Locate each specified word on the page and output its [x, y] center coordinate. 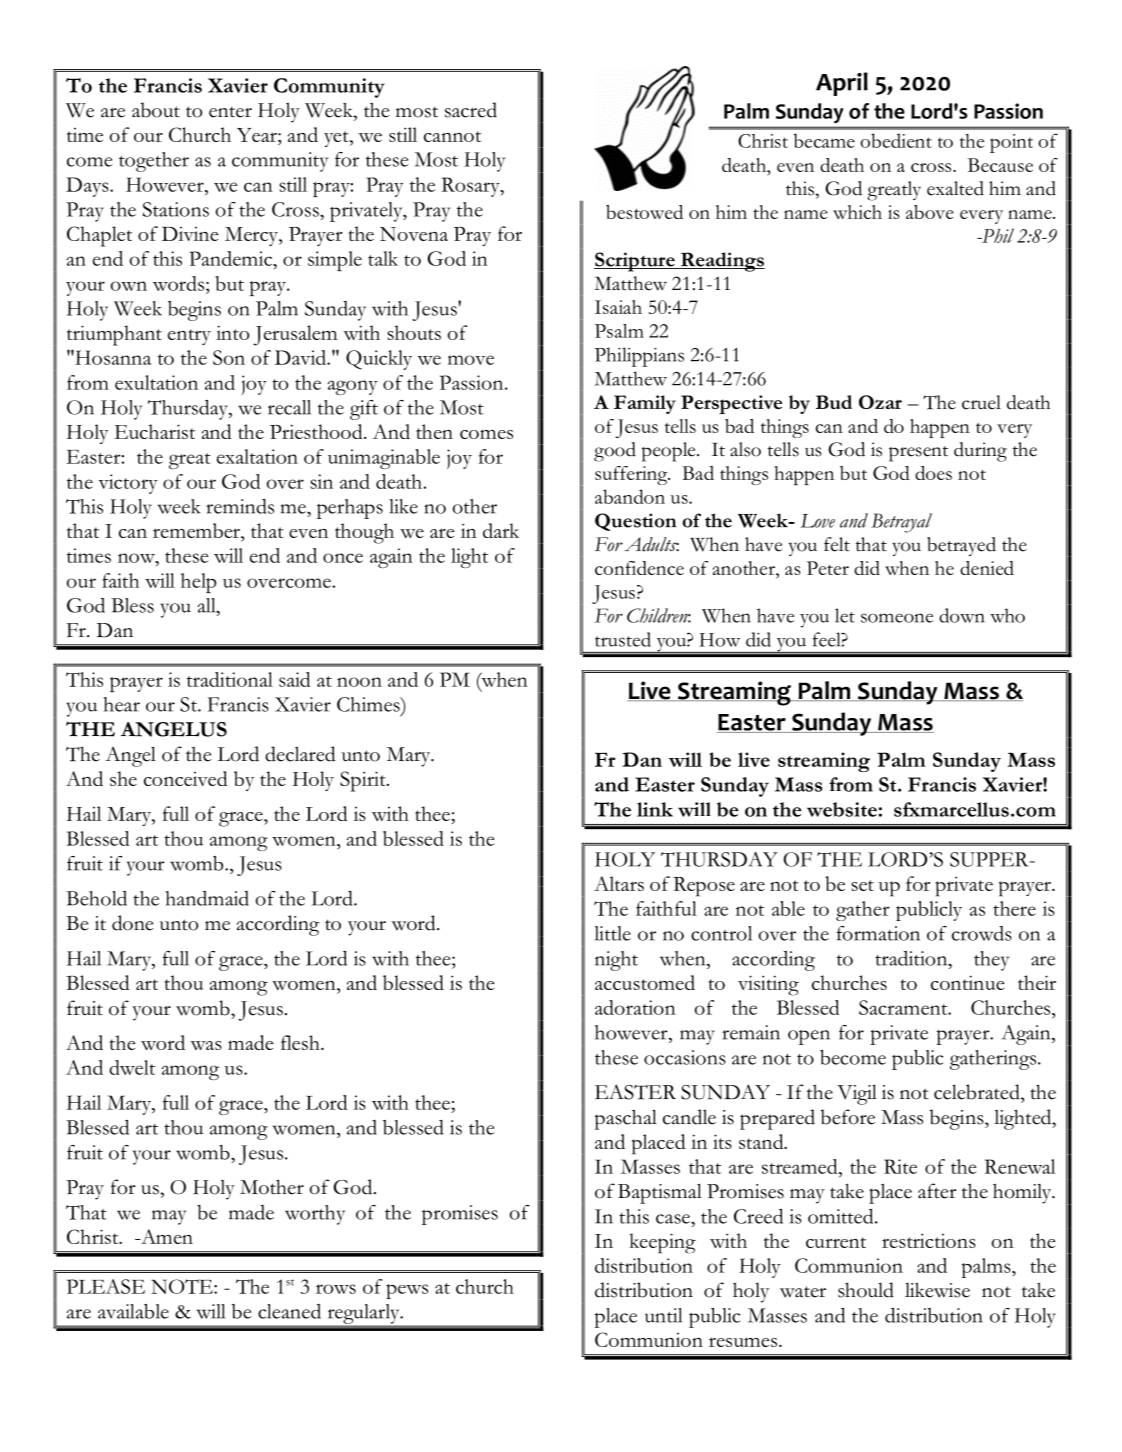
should [866, 1290]
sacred [471, 110]
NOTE [183, 1286]
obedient [896, 140]
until [663, 1315]
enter [230, 112]
